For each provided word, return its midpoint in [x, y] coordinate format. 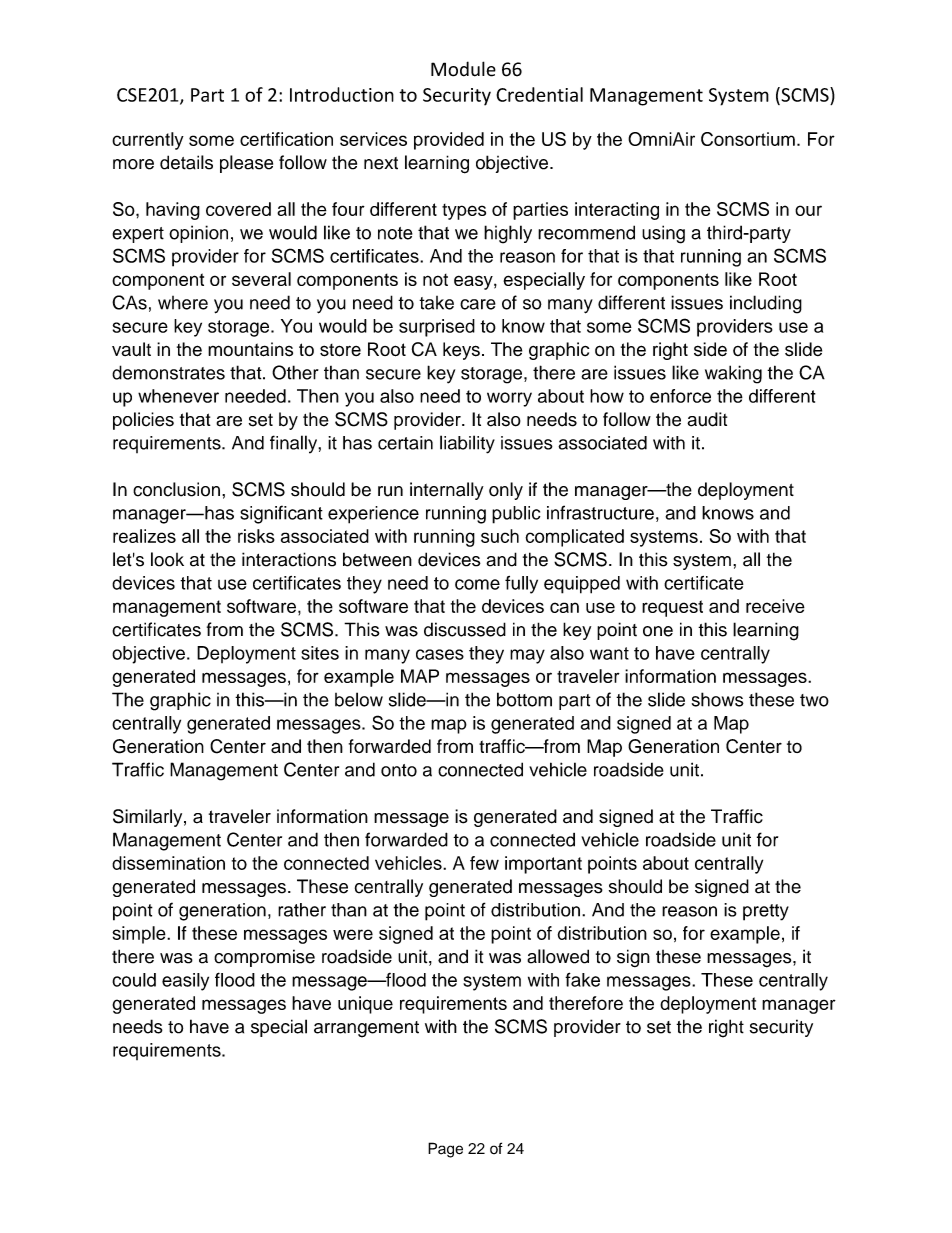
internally [447, 491]
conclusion [176, 489]
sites [320, 653]
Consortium [748, 139]
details [186, 162]
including [766, 304]
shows [718, 699]
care [478, 304]
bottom [524, 699]
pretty [766, 912]
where [183, 303]
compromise [264, 958]
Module [463, 69]
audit [707, 419]
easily [185, 982]
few [484, 863]
